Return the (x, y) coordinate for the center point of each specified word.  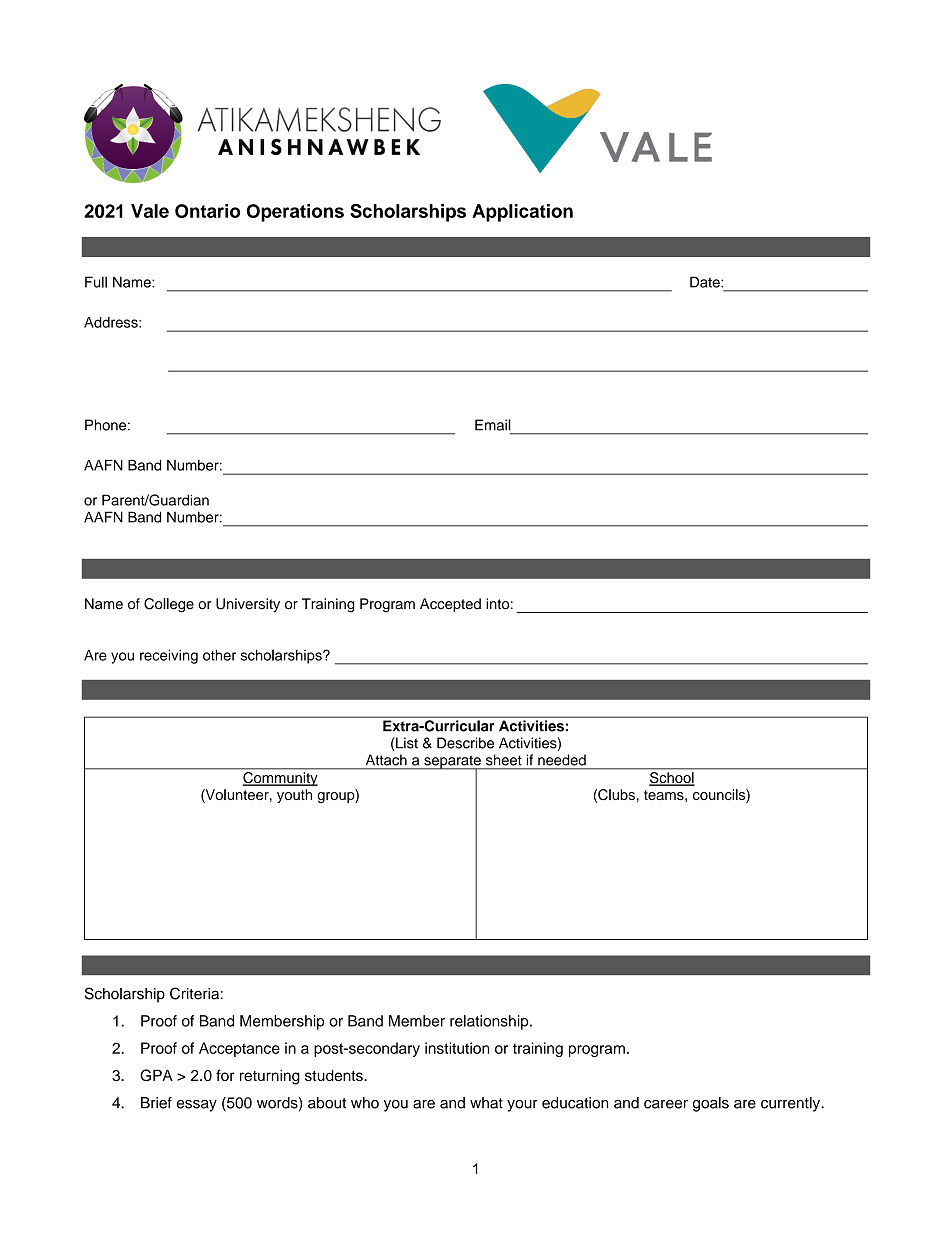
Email (493, 425)
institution (457, 1048)
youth (294, 796)
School (672, 779)
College (169, 605)
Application (522, 213)
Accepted (450, 605)
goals (711, 1104)
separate (452, 763)
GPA (156, 1075)
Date (706, 282)
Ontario (208, 211)
